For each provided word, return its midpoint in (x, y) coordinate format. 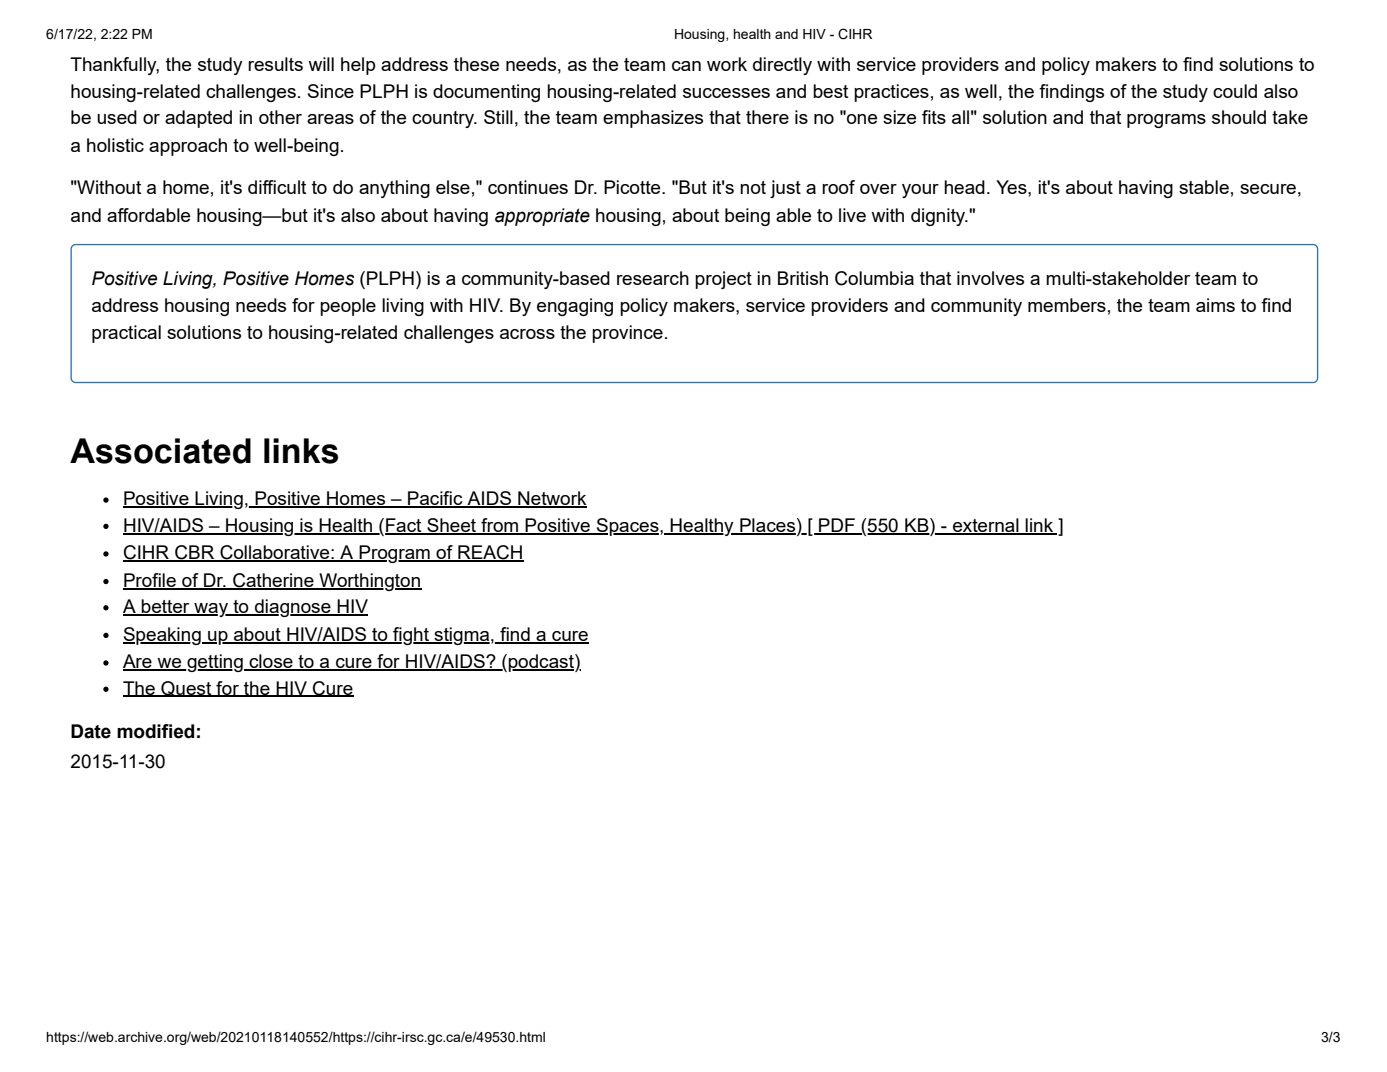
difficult (277, 187)
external (986, 526)
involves (990, 278)
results (275, 64)
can (686, 66)
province (627, 334)
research (653, 278)
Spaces (627, 527)
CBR (195, 553)
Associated (160, 451)
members (1067, 305)
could (1235, 91)
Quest (186, 689)
